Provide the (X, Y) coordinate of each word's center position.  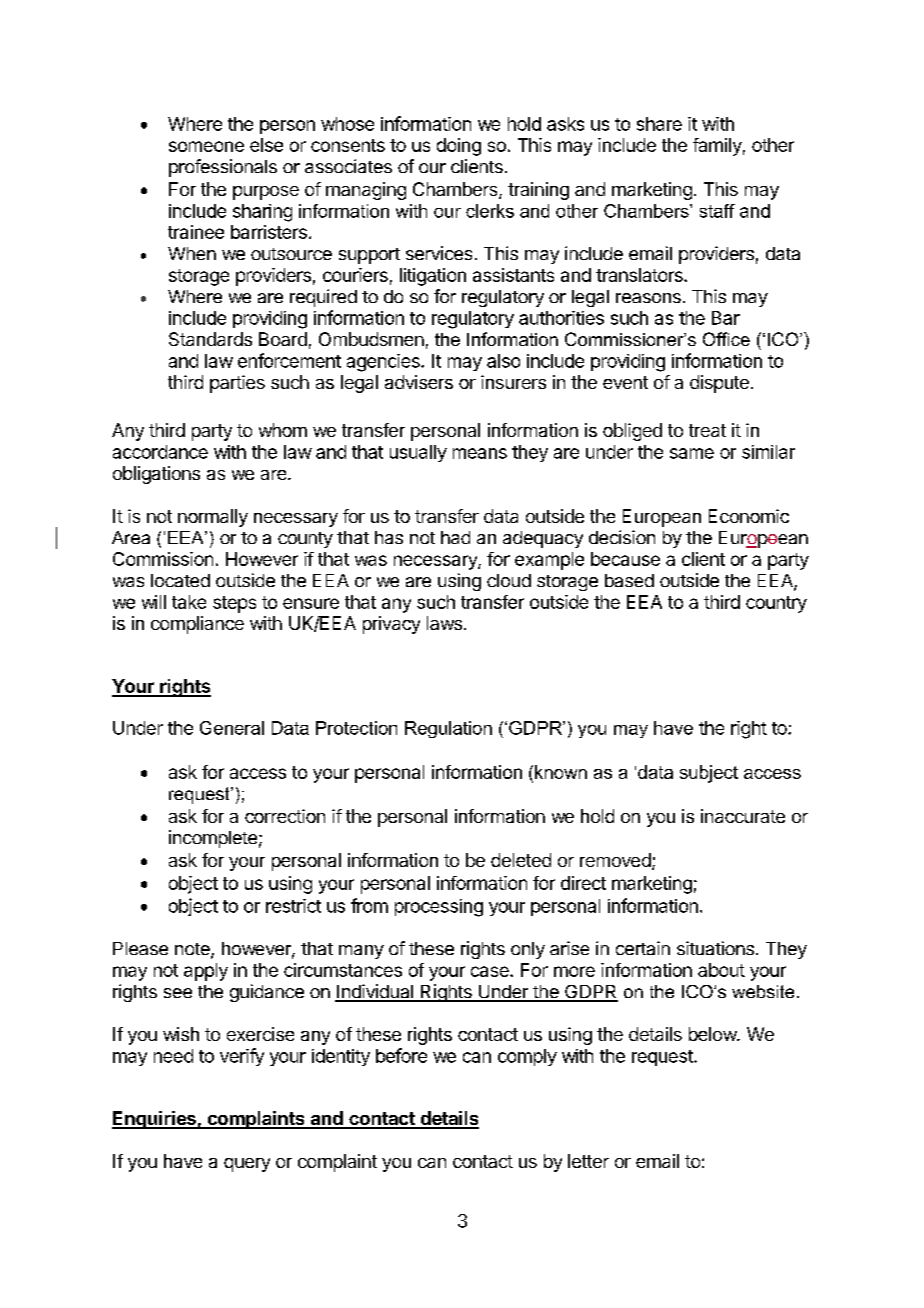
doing (459, 147)
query (247, 1165)
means (480, 453)
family (717, 147)
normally (213, 518)
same (692, 453)
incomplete (213, 839)
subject (709, 774)
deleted (521, 860)
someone (206, 146)
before (401, 1055)
